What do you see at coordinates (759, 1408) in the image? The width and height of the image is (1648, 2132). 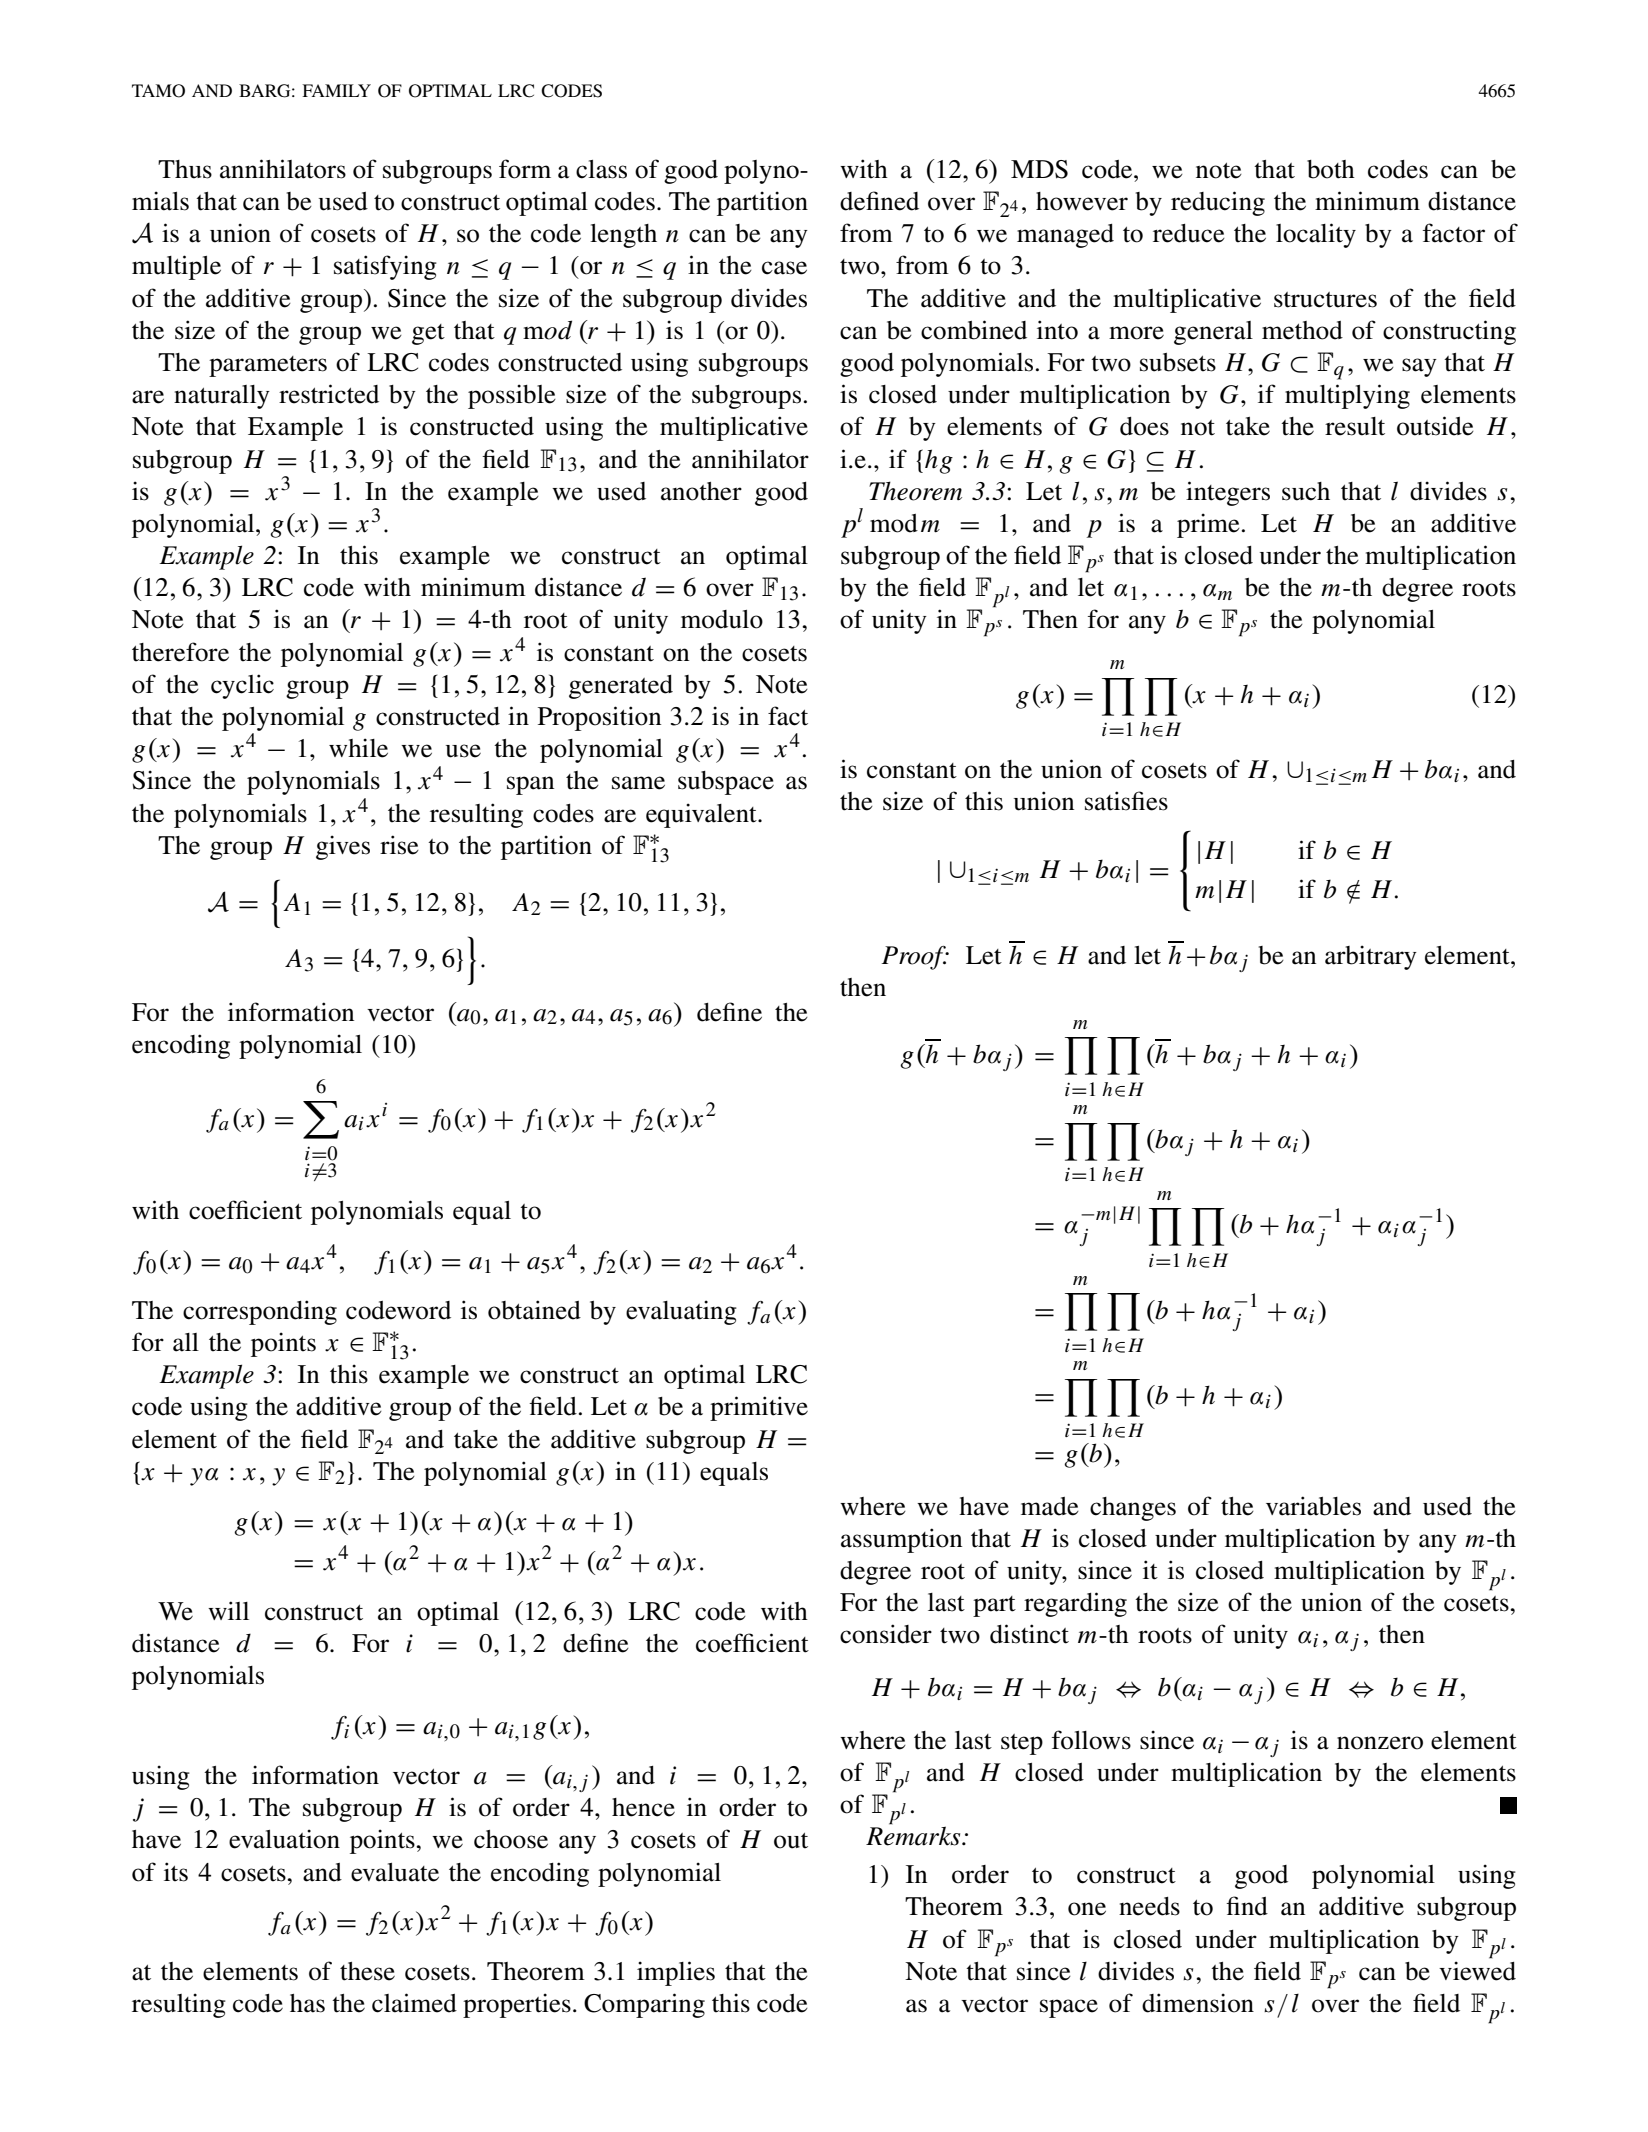 I see `primitive` at bounding box center [759, 1408].
